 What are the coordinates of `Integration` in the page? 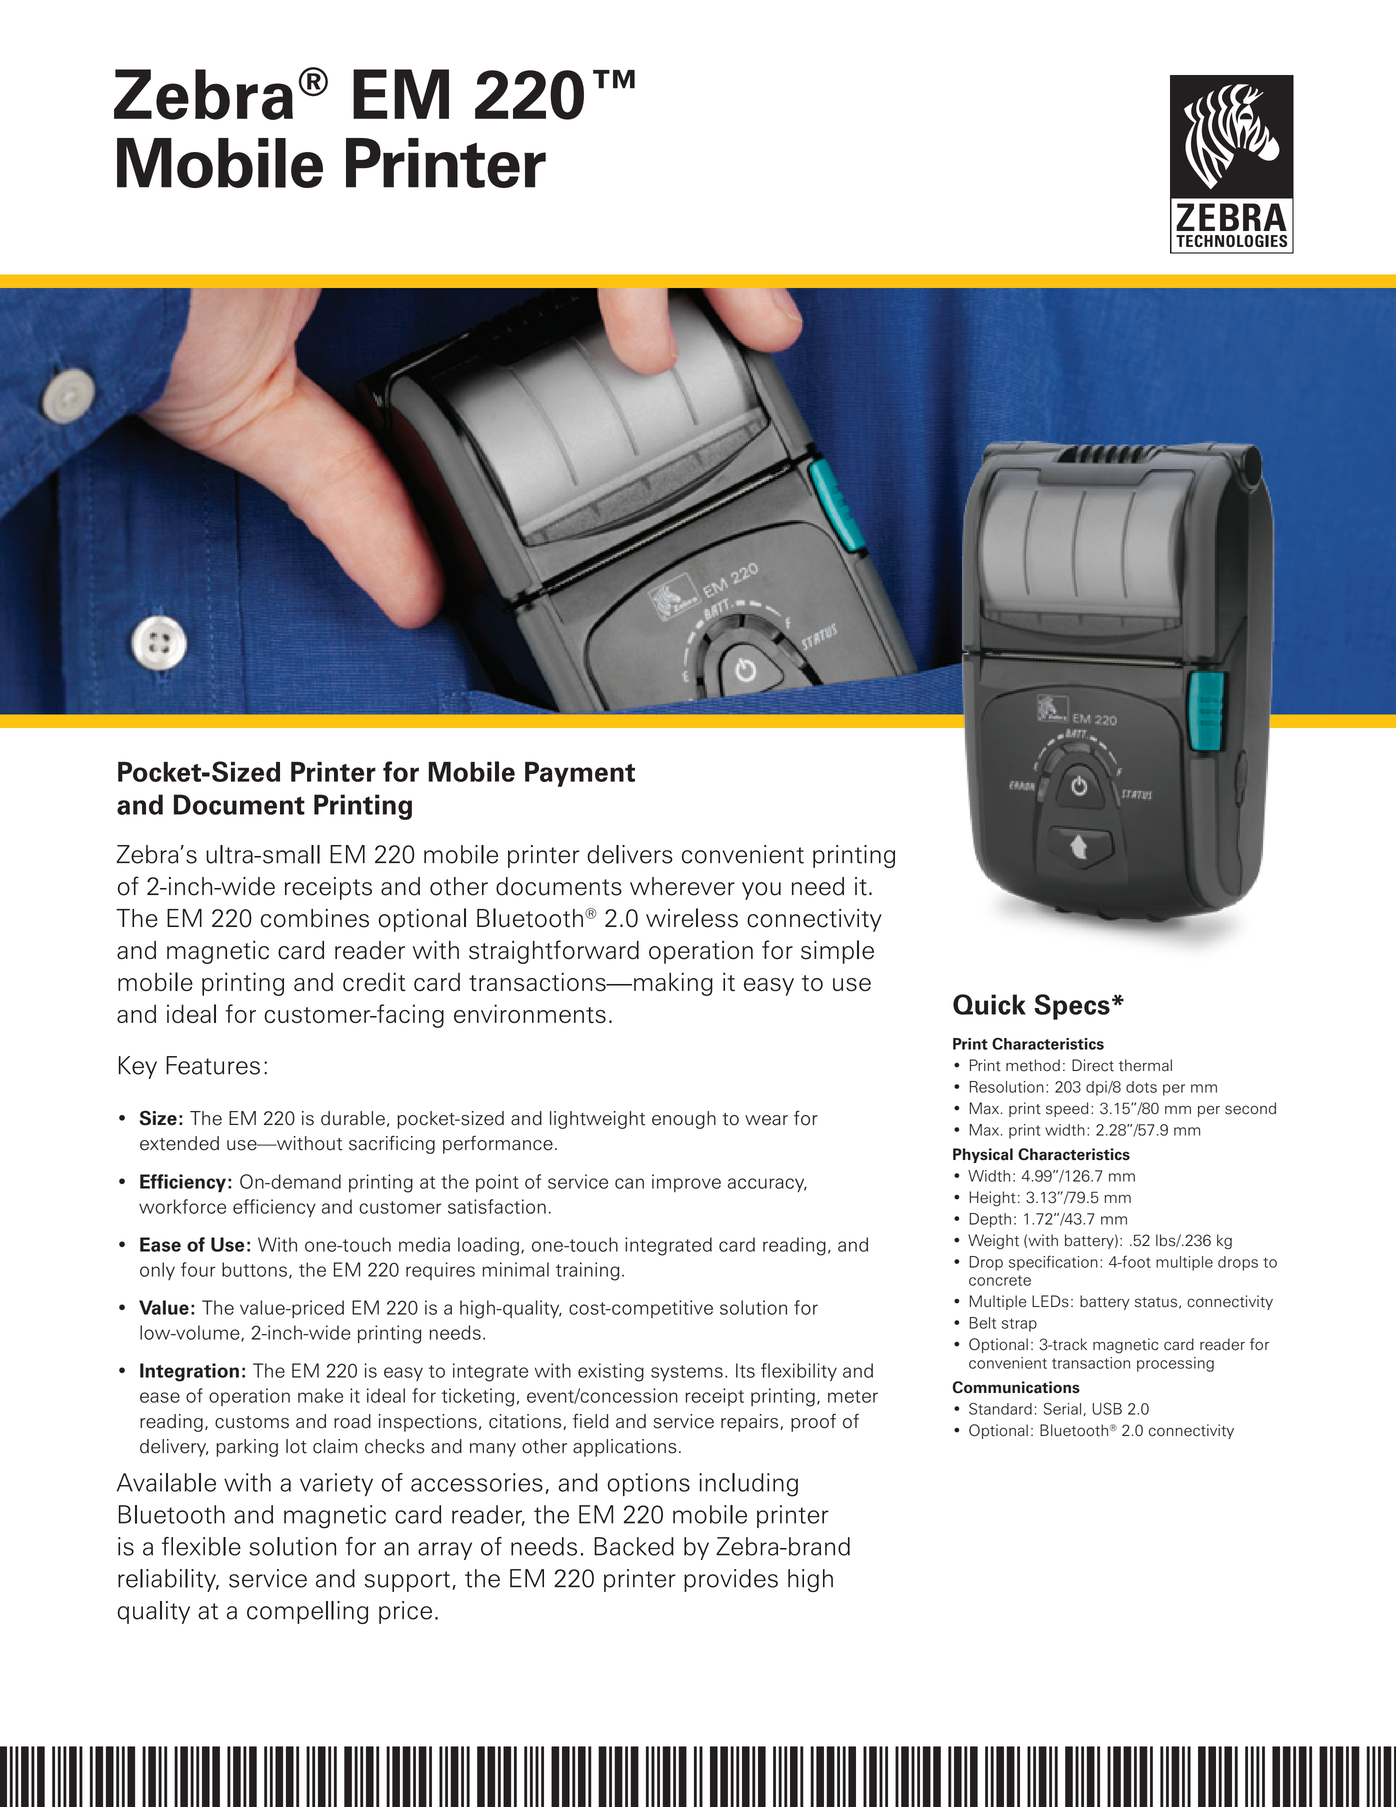 It's located at (189, 1372).
